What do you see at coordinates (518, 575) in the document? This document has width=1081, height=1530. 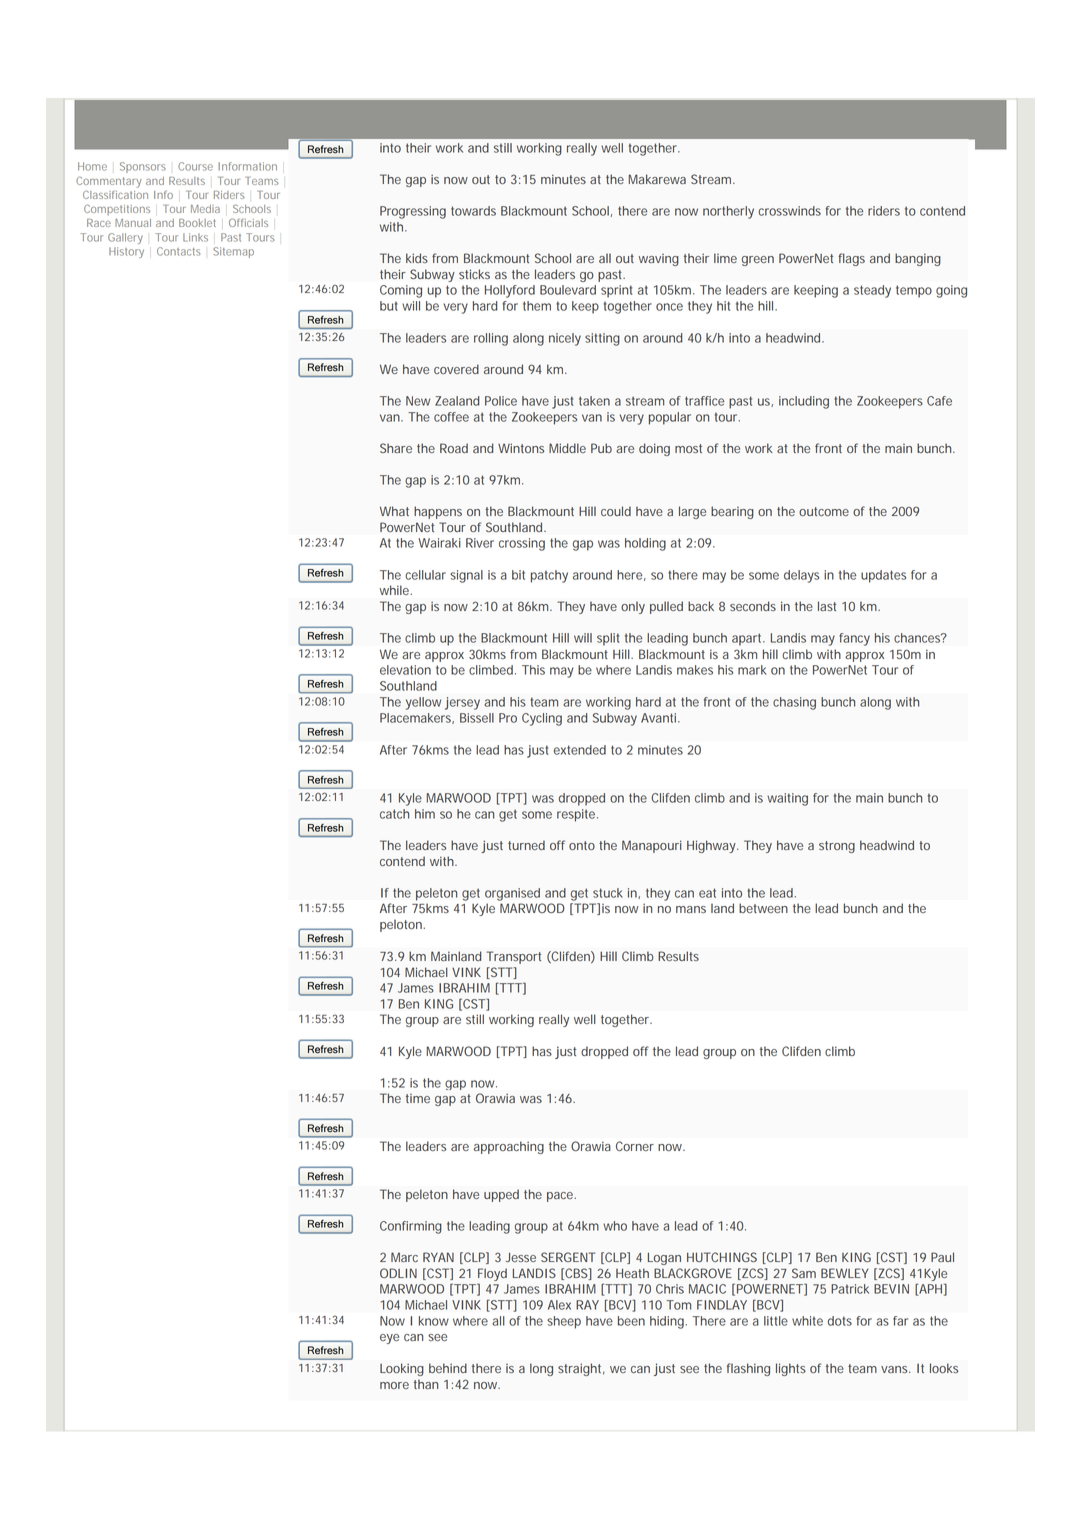 I see `bit` at bounding box center [518, 575].
